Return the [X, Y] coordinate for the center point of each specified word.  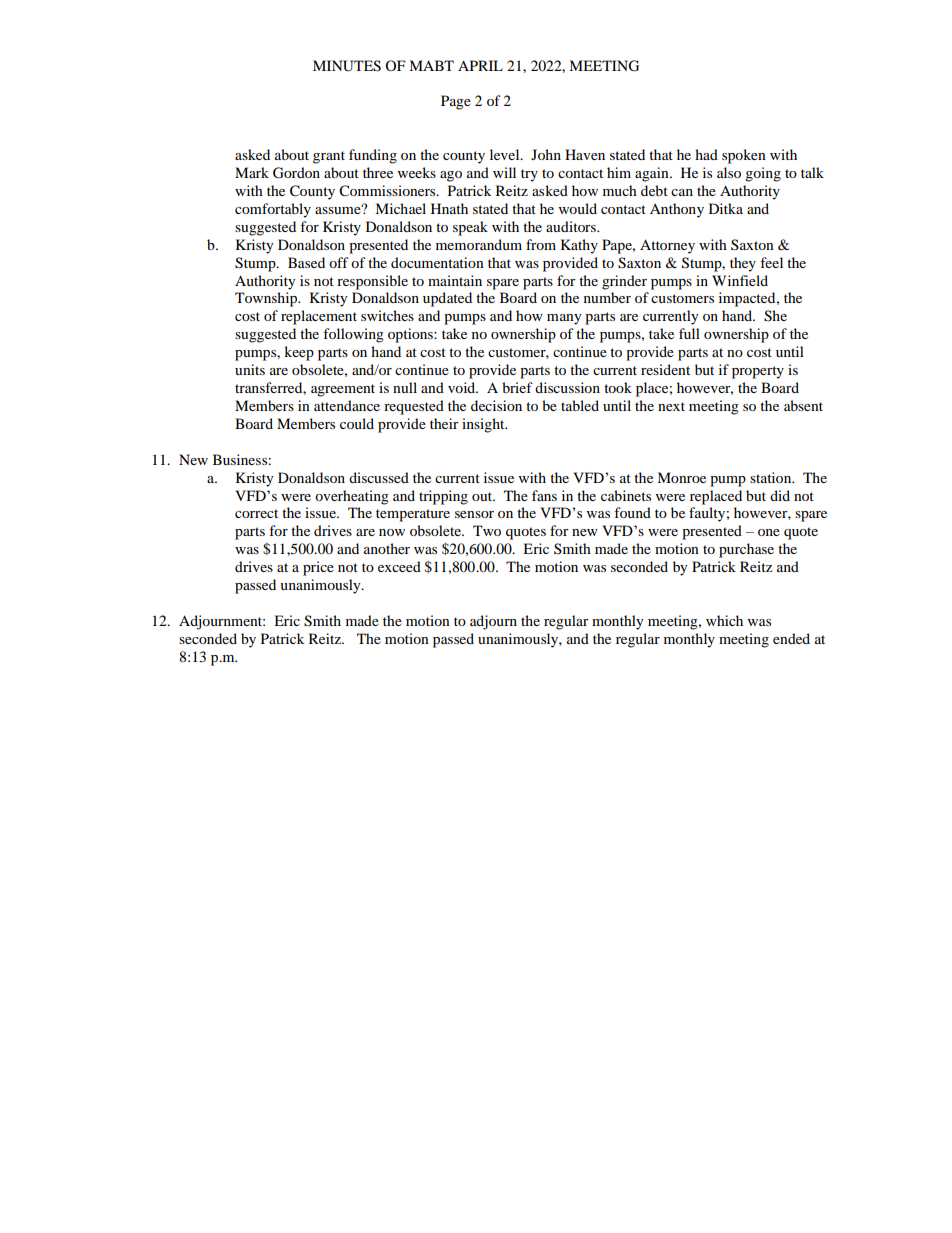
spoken [744, 156]
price [318, 568]
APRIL [480, 65]
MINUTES [347, 66]
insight [484, 425]
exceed [399, 566]
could [357, 423]
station [772, 477]
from [541, 244]
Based [306, 262]
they [743, 264]
